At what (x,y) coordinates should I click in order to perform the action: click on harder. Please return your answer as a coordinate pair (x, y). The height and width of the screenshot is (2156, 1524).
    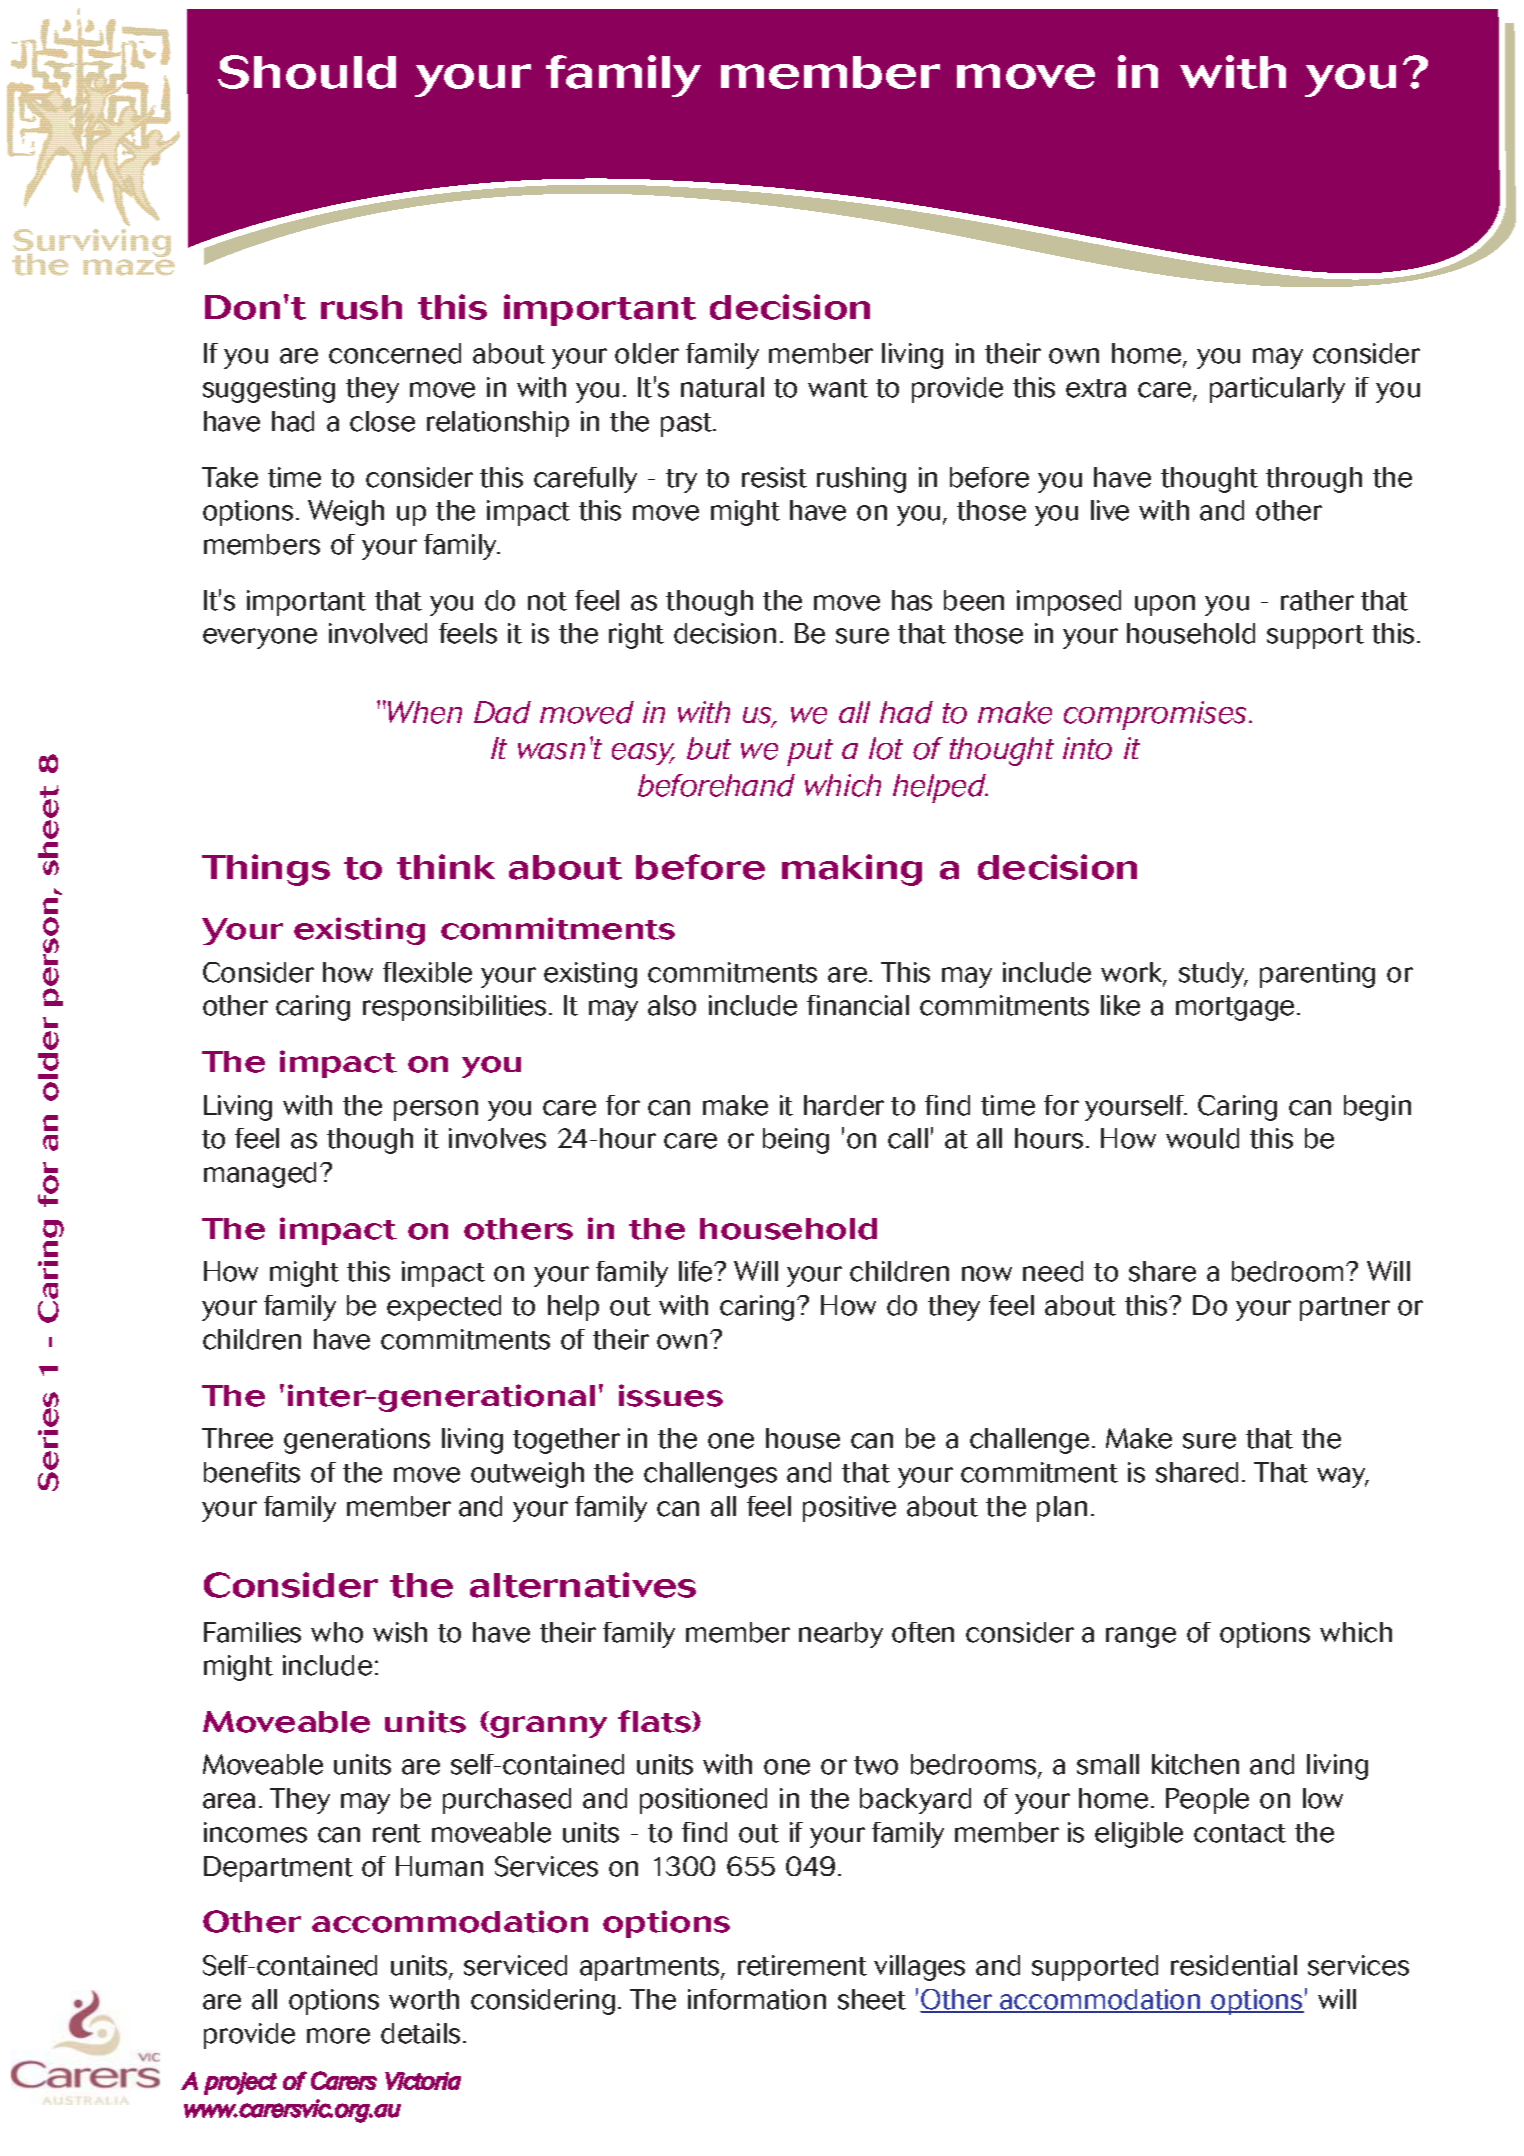
    Looking at the image, I should click on (844, 1105).
